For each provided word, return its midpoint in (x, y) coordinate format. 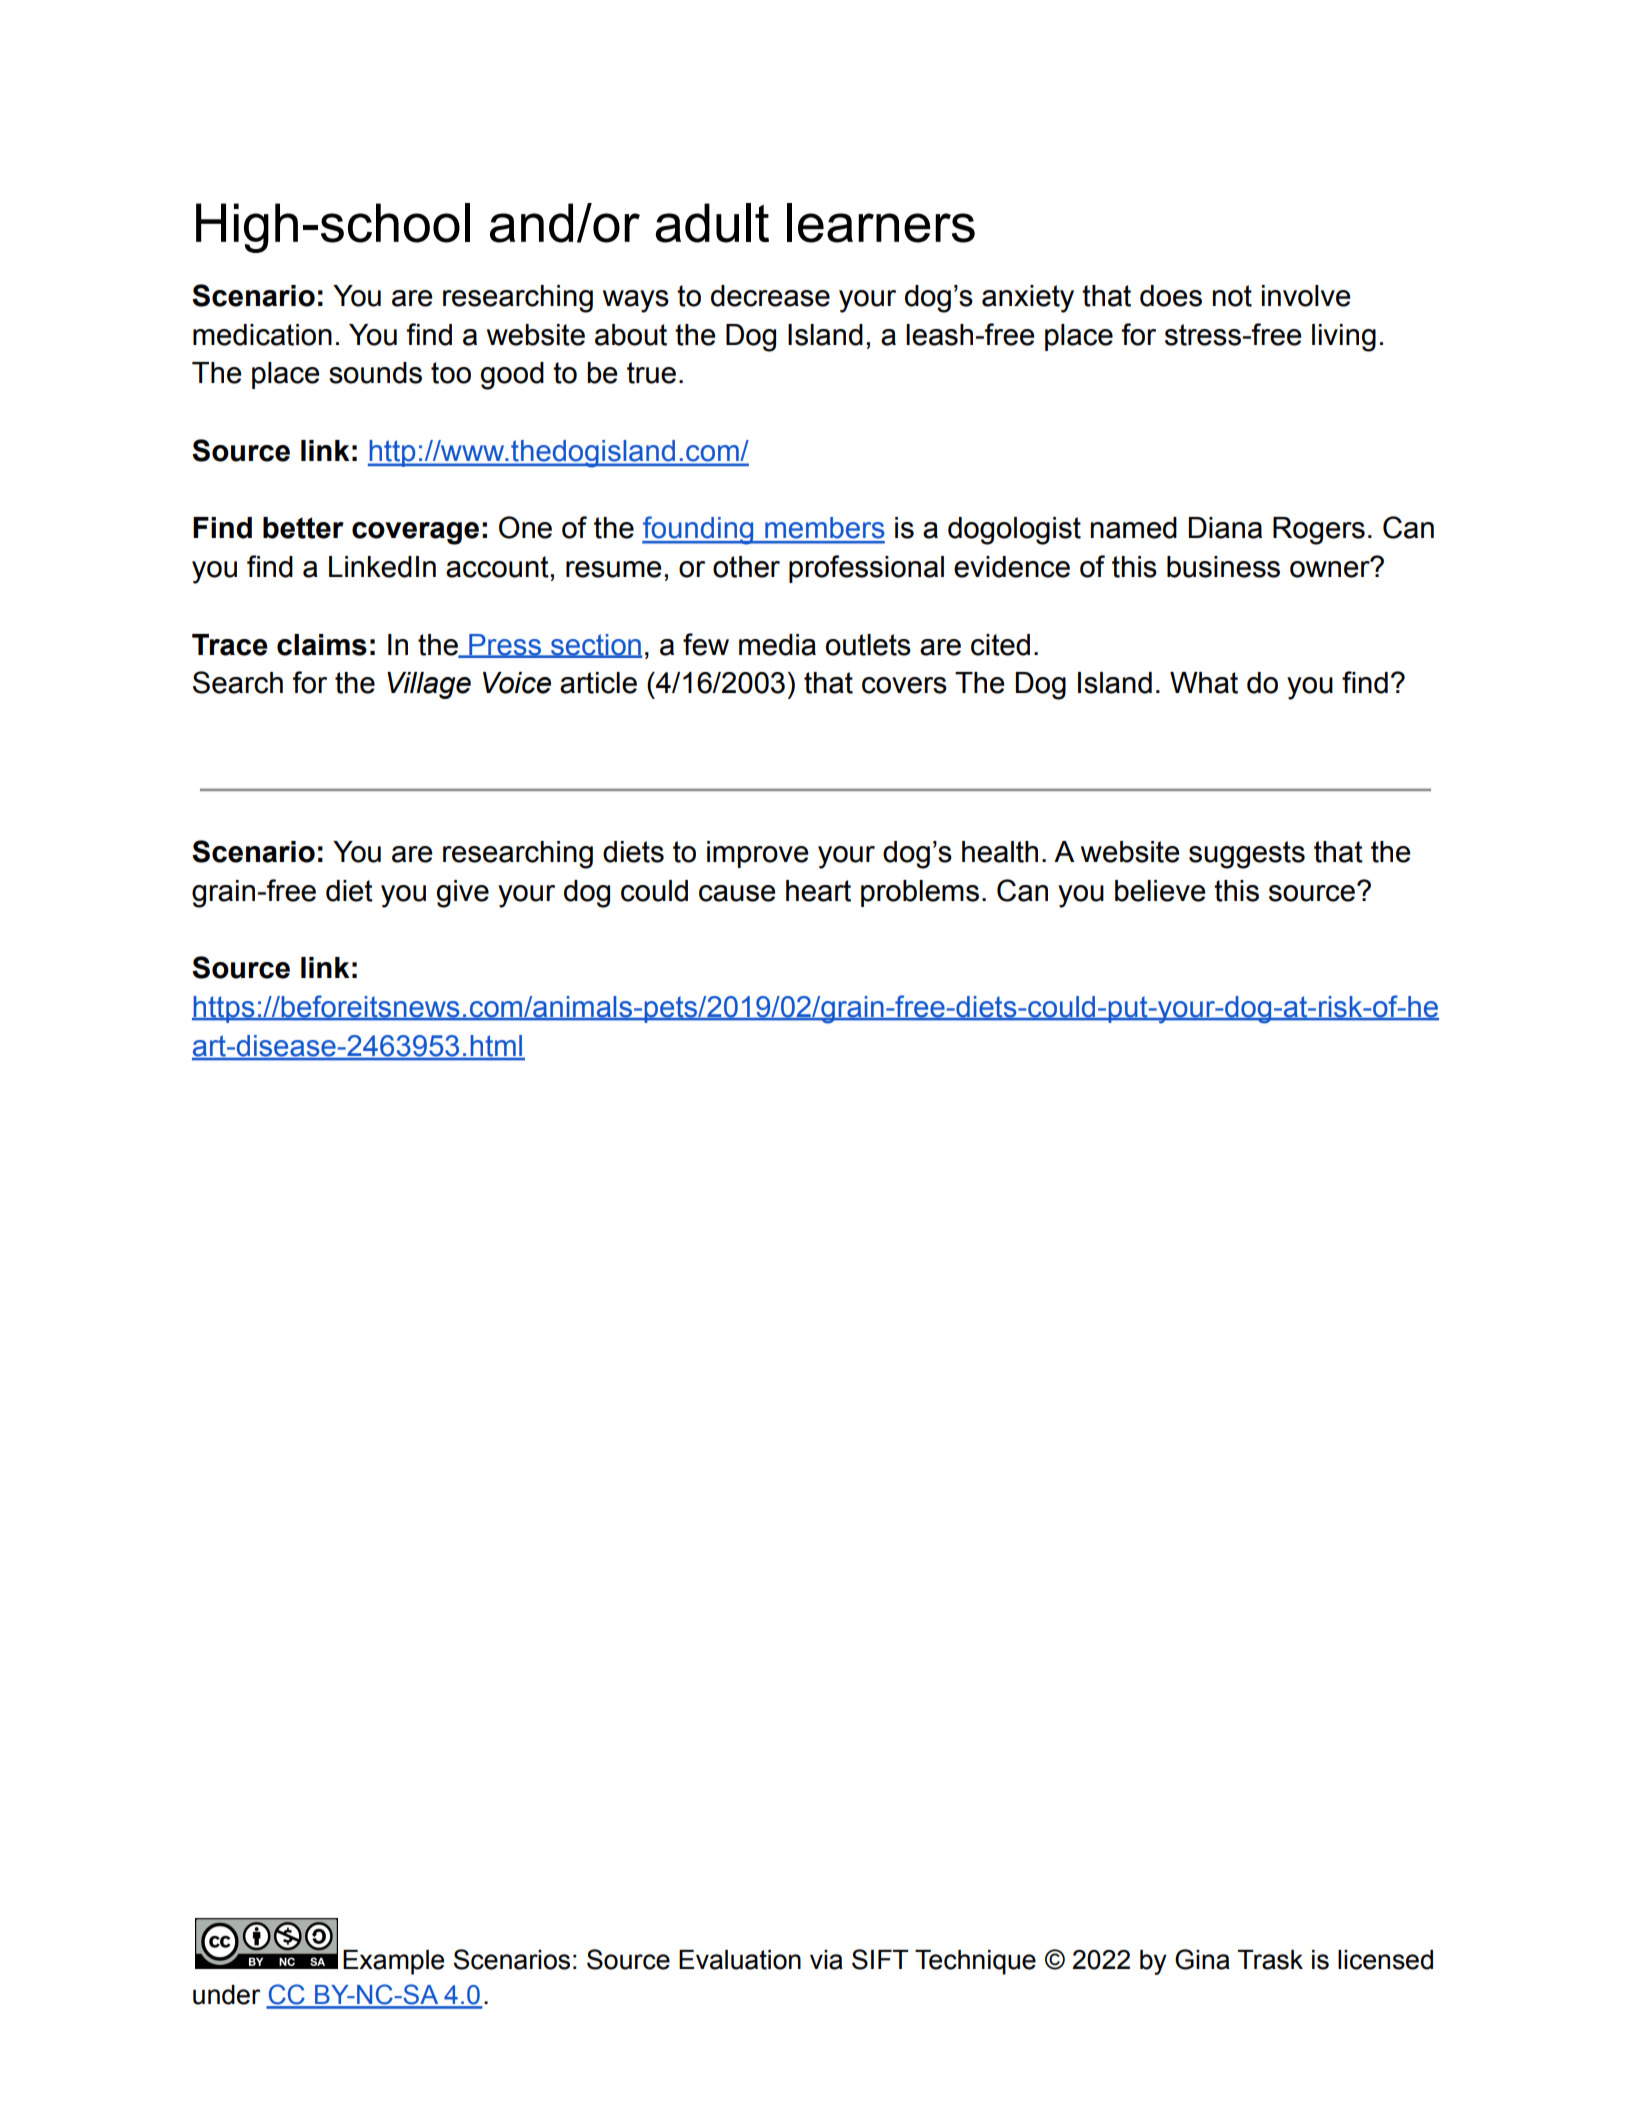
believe (1160, 891)
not (1232, 296)
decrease (770, 296)
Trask (1270, 1960)
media (777, 645)
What (1204, 683)
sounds (375, 373)
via (826, 1960)
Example (393, 1962)
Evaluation (740, 1960)
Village (429, 685)
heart (818, 891)
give (463, 894)
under (227, 1995)
